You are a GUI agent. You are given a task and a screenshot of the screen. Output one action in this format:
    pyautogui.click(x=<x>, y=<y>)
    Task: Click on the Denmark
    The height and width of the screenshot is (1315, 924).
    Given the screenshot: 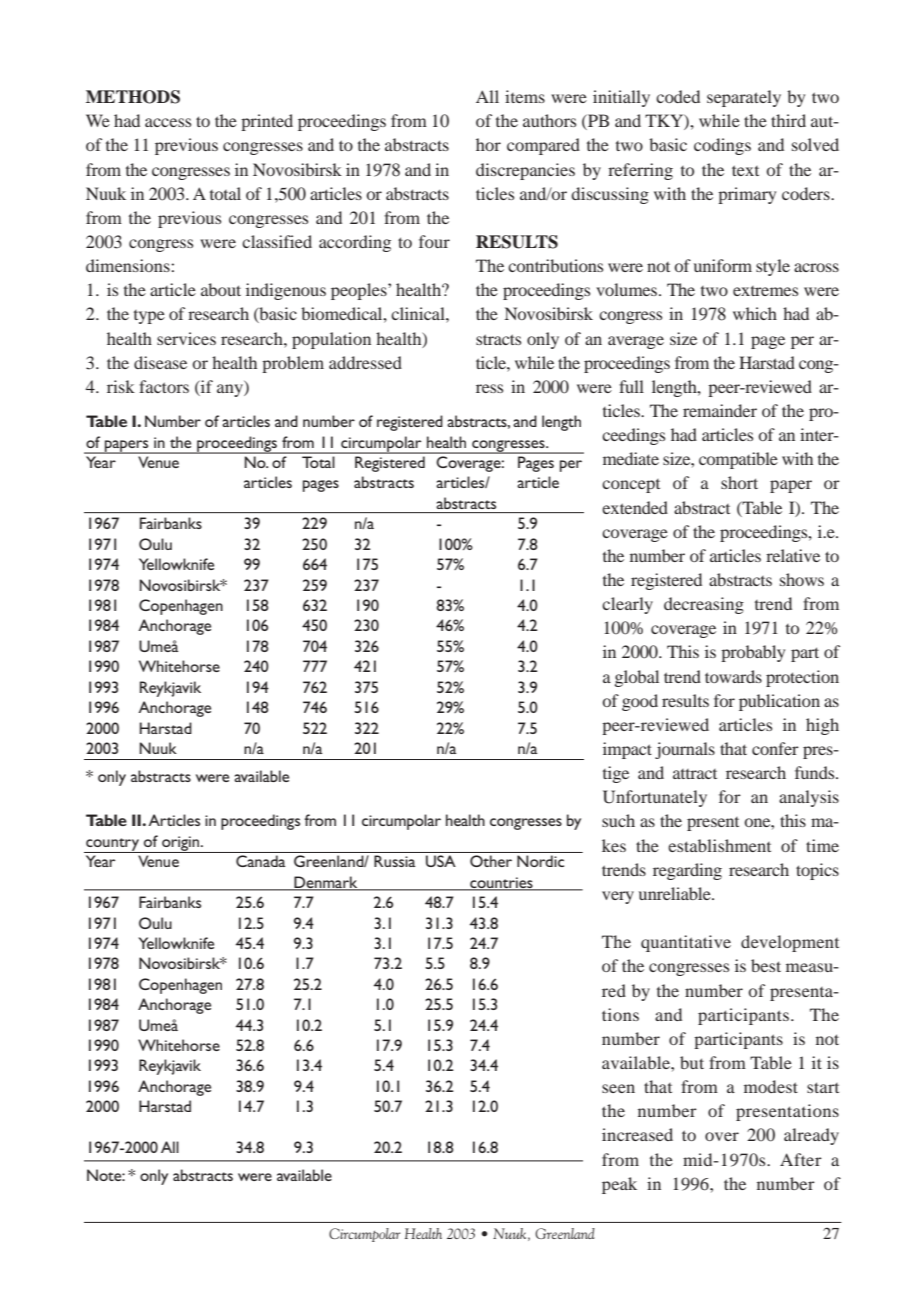 What is the action you would take?
    pyautogui.click(x=326, y=883)
